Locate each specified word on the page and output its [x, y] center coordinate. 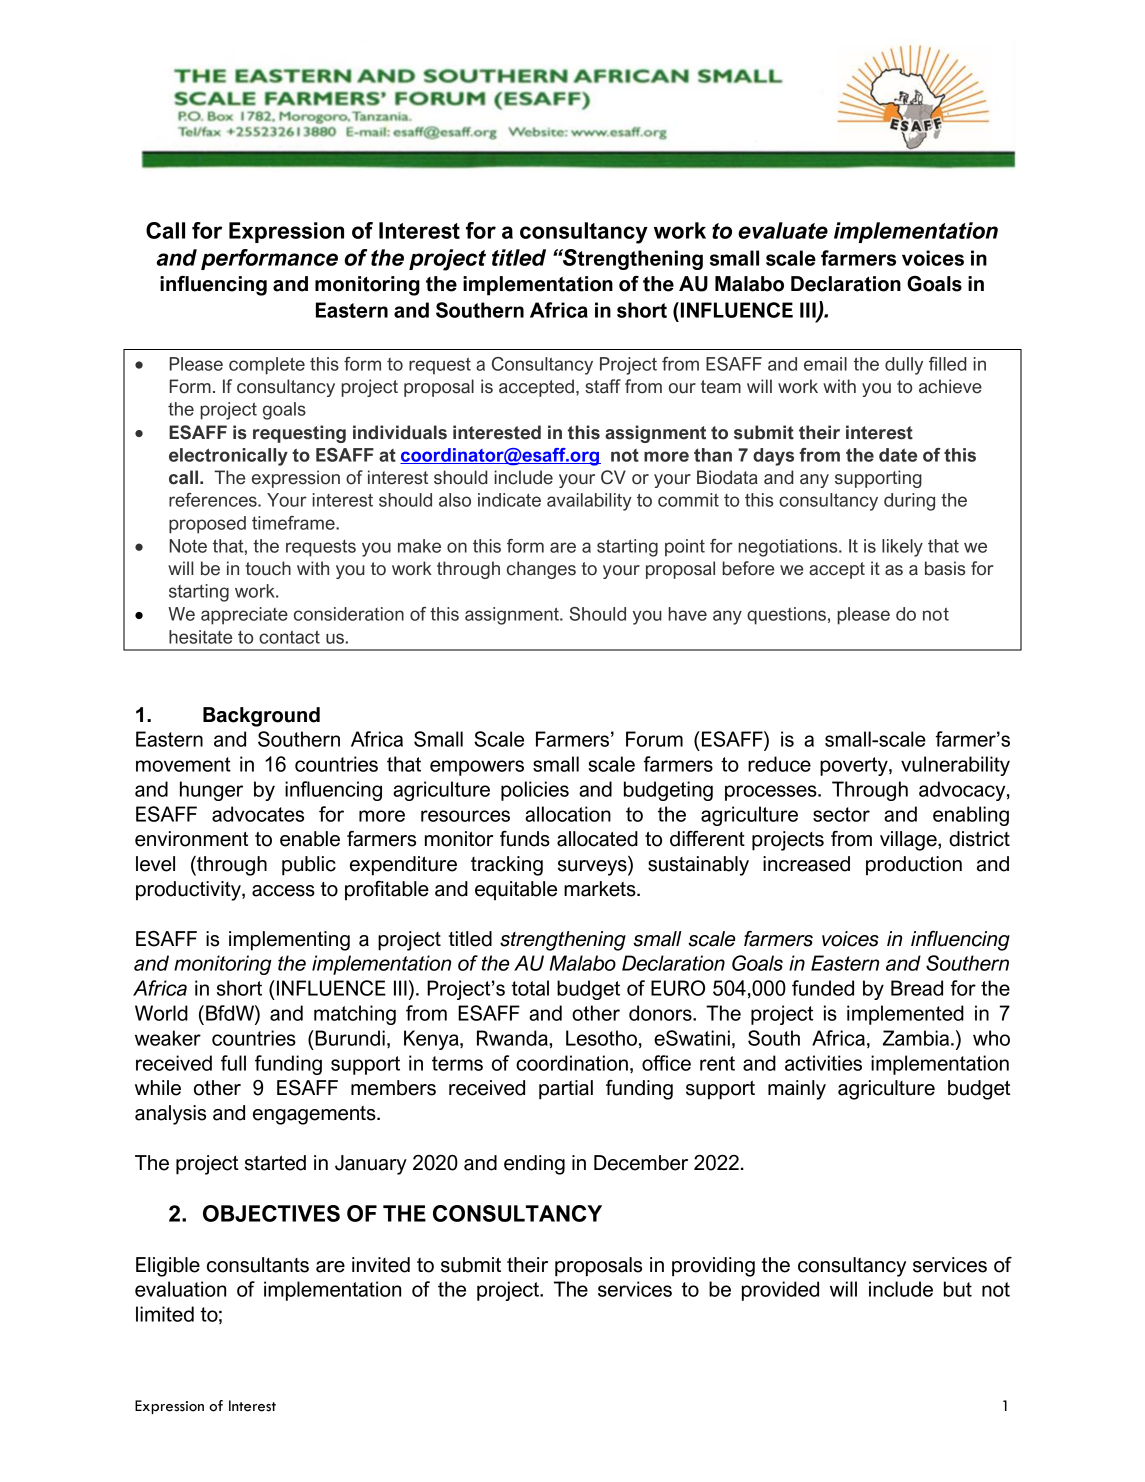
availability [589, 502]
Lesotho [601, 1038]
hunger [211, 791]
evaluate [783, 230]
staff [603, 386]
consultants [258, 1265]
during [909, 502]
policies [535, 791]
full [233, 1063]
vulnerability [955, 766]
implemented [905, 1015]
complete [267, 366]
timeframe [294, 523]
